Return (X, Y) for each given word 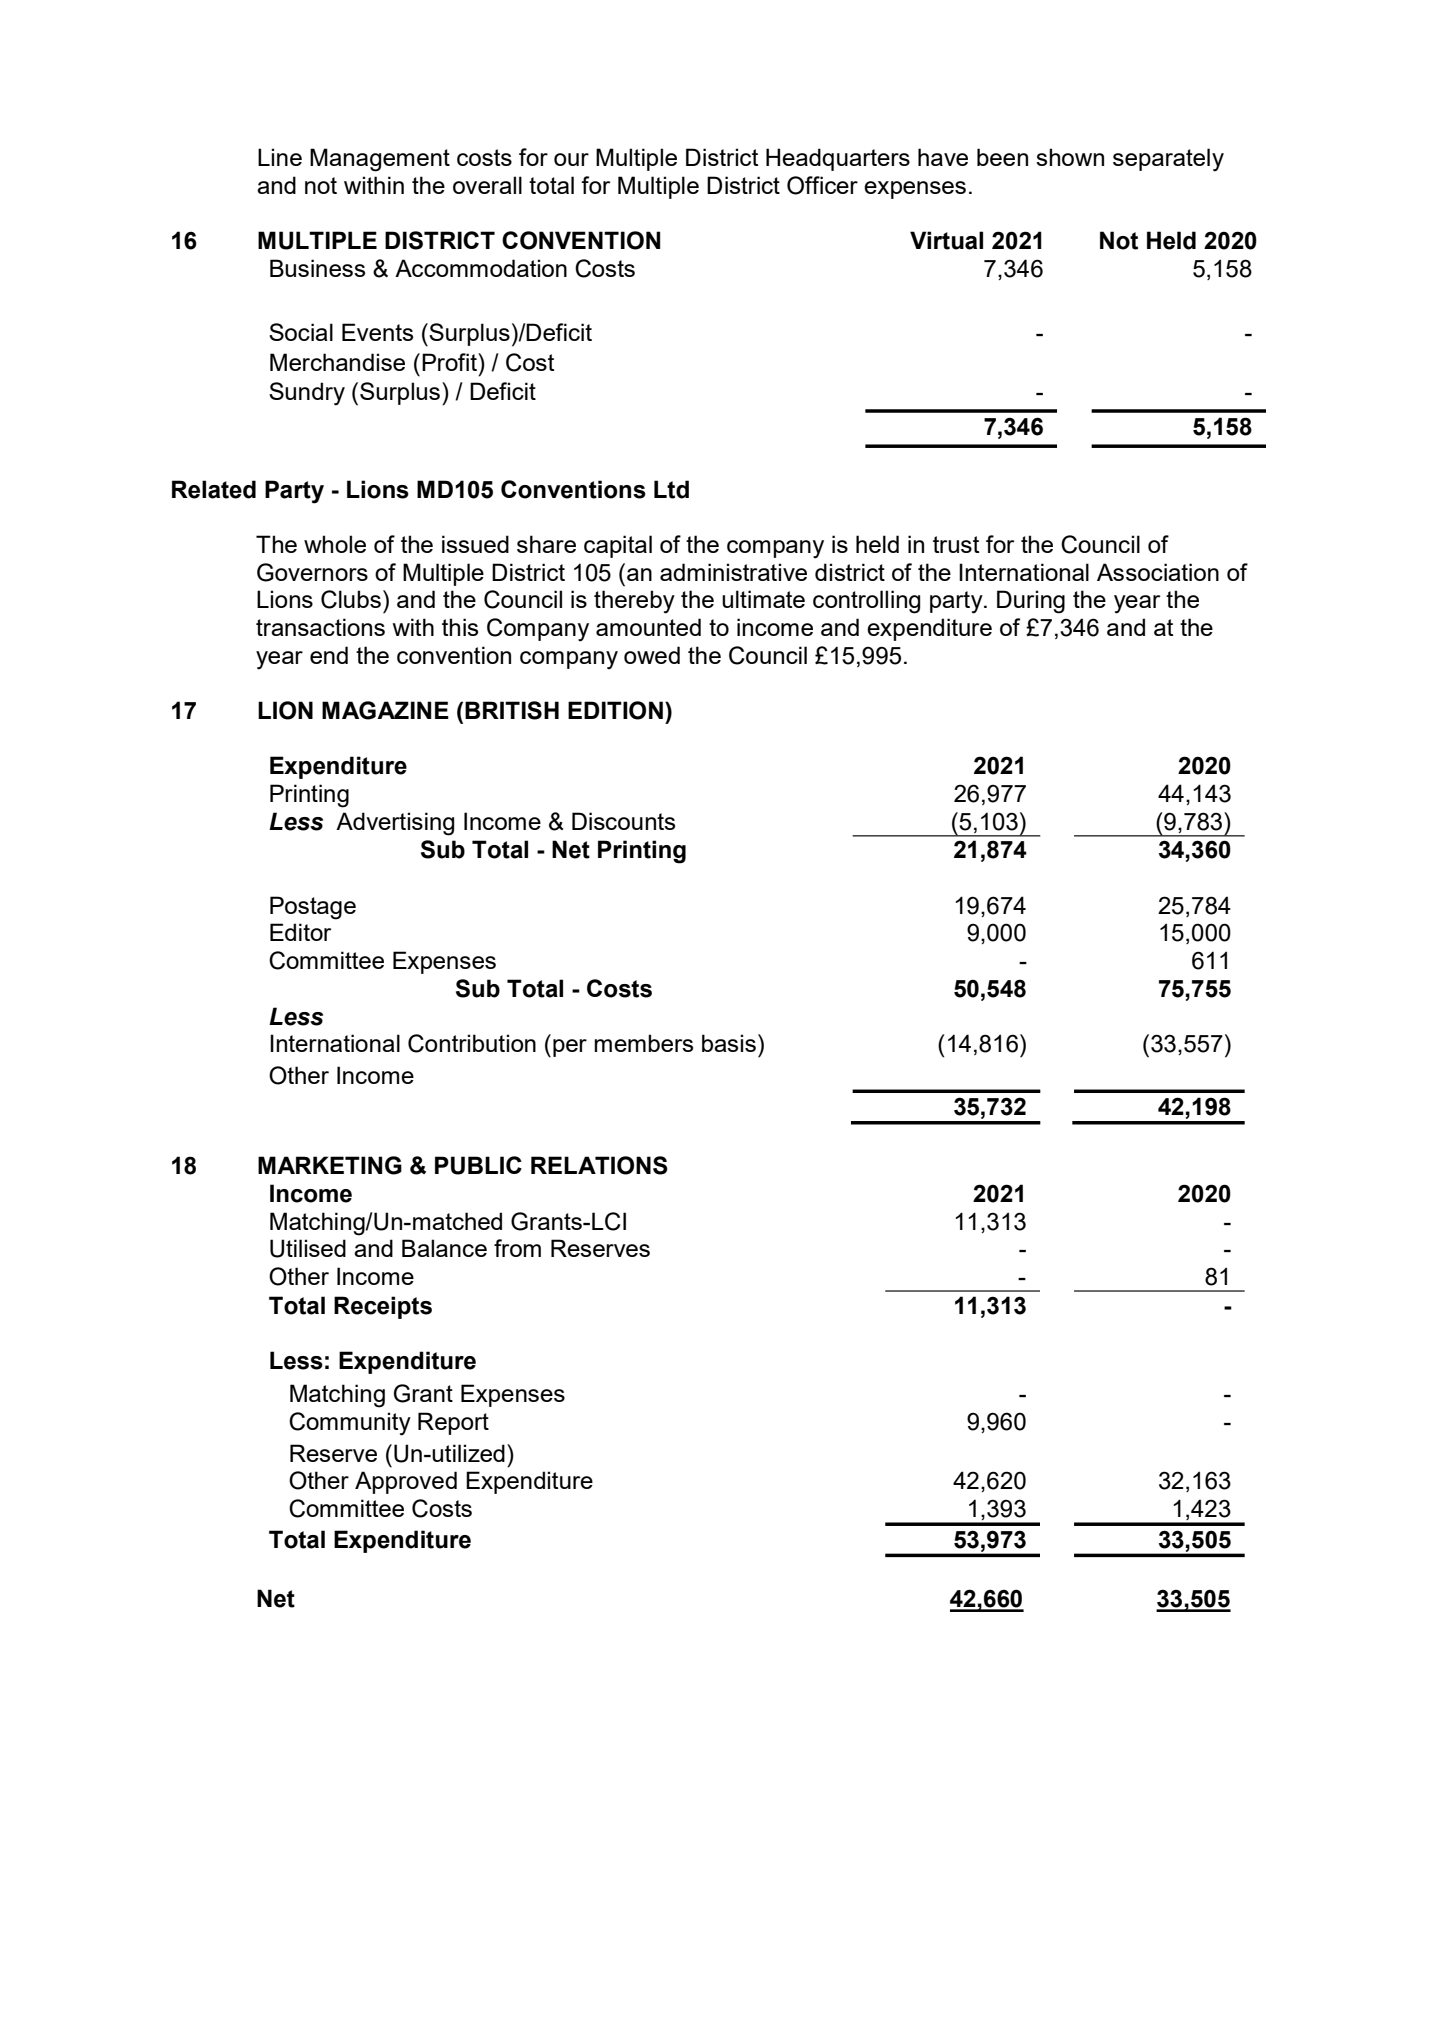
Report (453, 1423)
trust (956, 544)
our (571, 159)
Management (380, 160)
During (1031, 602)
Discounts (623, 821)
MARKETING (330, 1165)
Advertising (395, 824)
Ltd (671, 489)
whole (335, 544)
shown (1070, 157)
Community (350, 1424)
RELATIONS (599, 1165)
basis (729, 1043)
